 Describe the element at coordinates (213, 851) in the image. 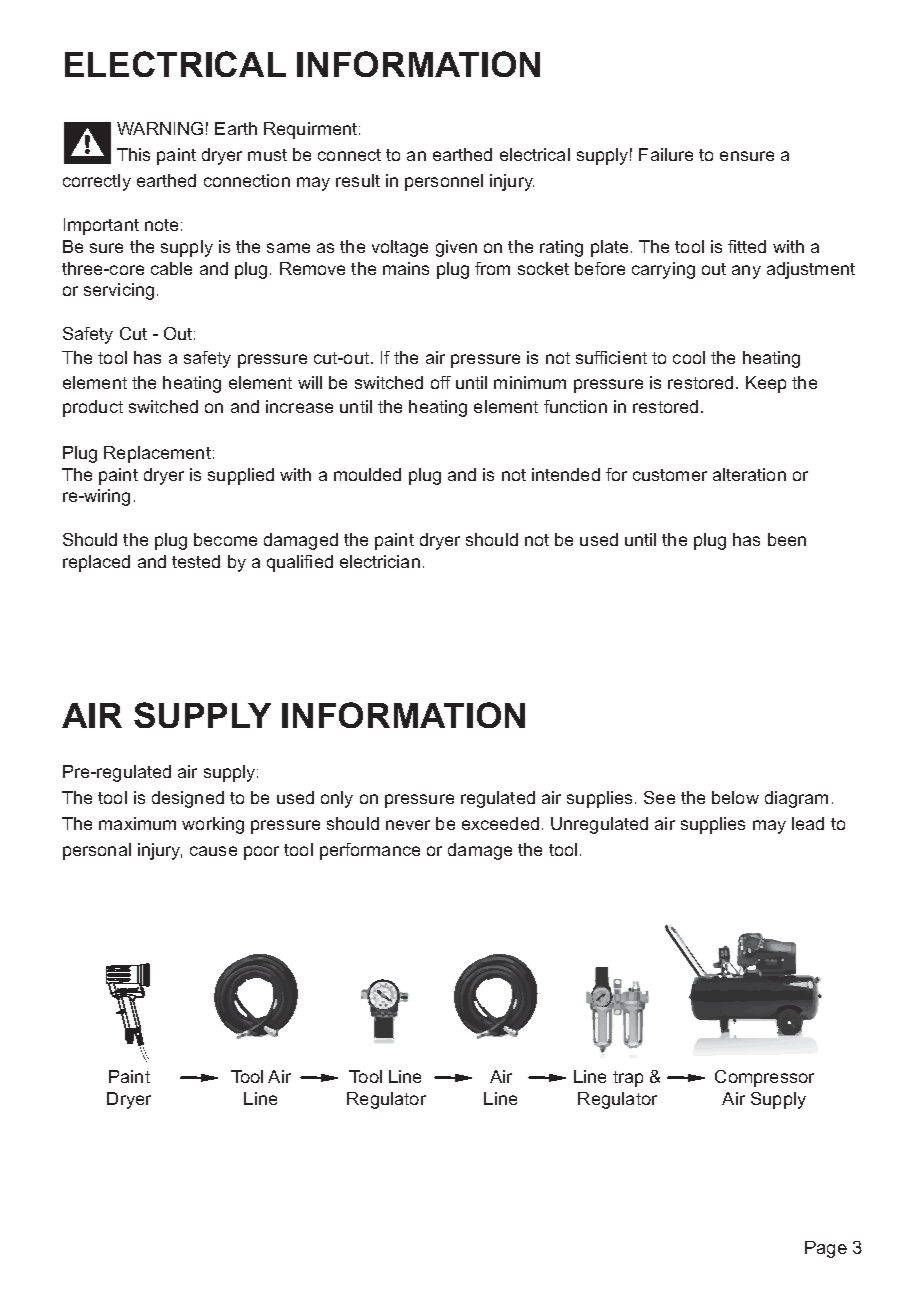

I see `cause` at that location.
